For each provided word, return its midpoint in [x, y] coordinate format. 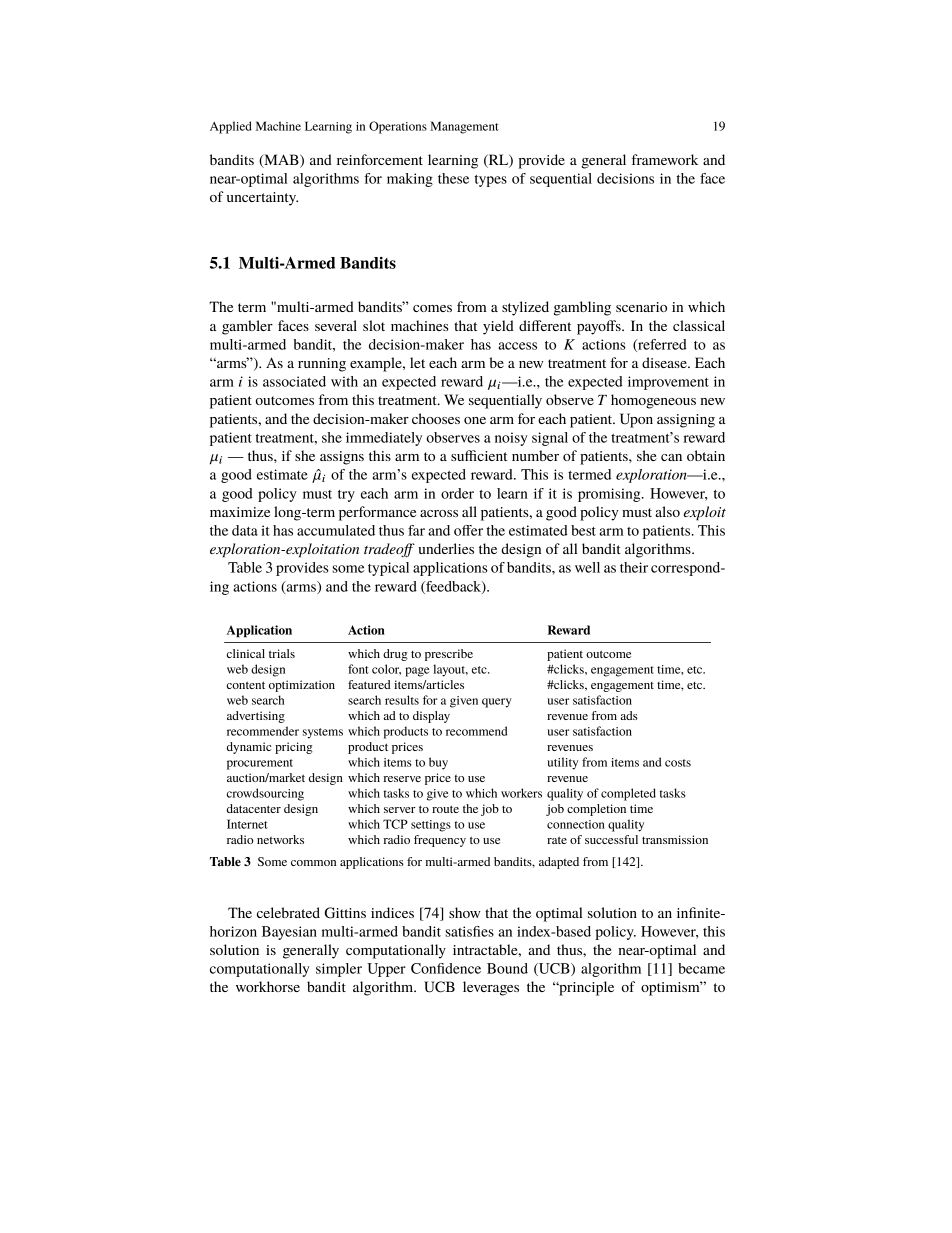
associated [294, 381]
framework [665, 159]
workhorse [268, 986]
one [475, 420]
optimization [302, 686]
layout [450, 670]
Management [464, 127]
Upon [636, 420]
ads [629, 715]
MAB [281, 160]
